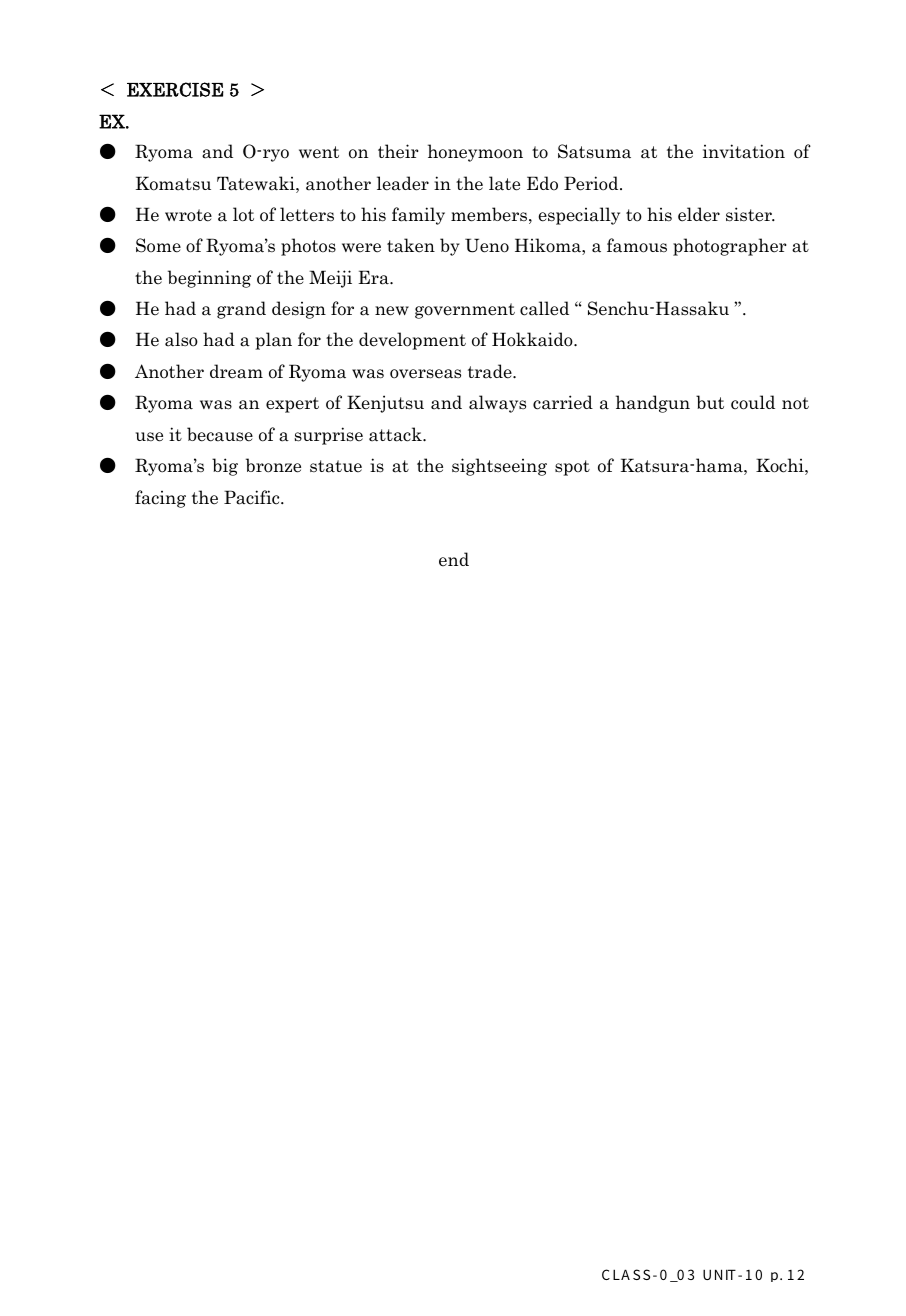 This screenshot has width=906, height=1316. I want to click on EXERCISE, so click(175, 89).
